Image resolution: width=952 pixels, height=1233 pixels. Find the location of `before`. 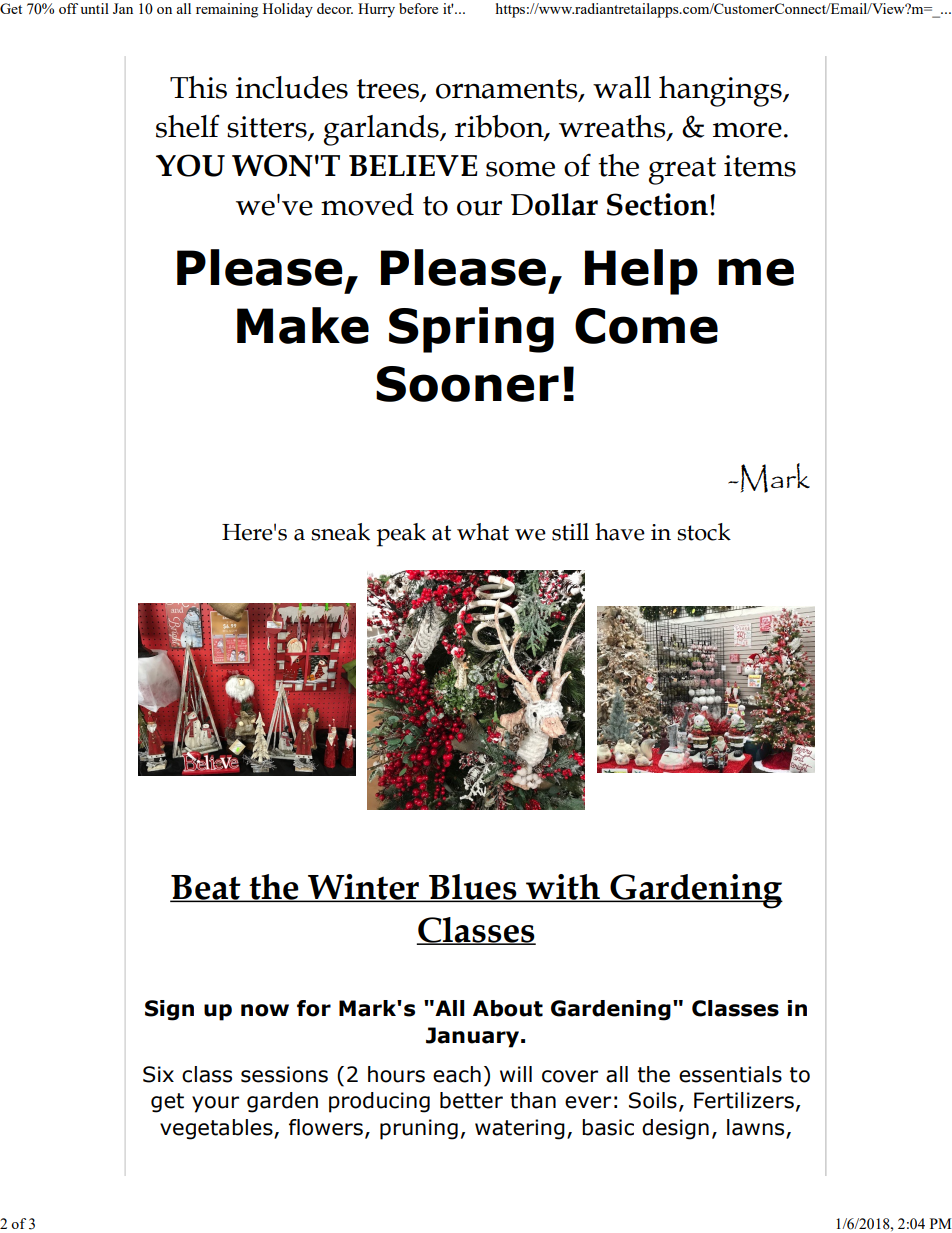

before is located at coordinates (418, 8).
